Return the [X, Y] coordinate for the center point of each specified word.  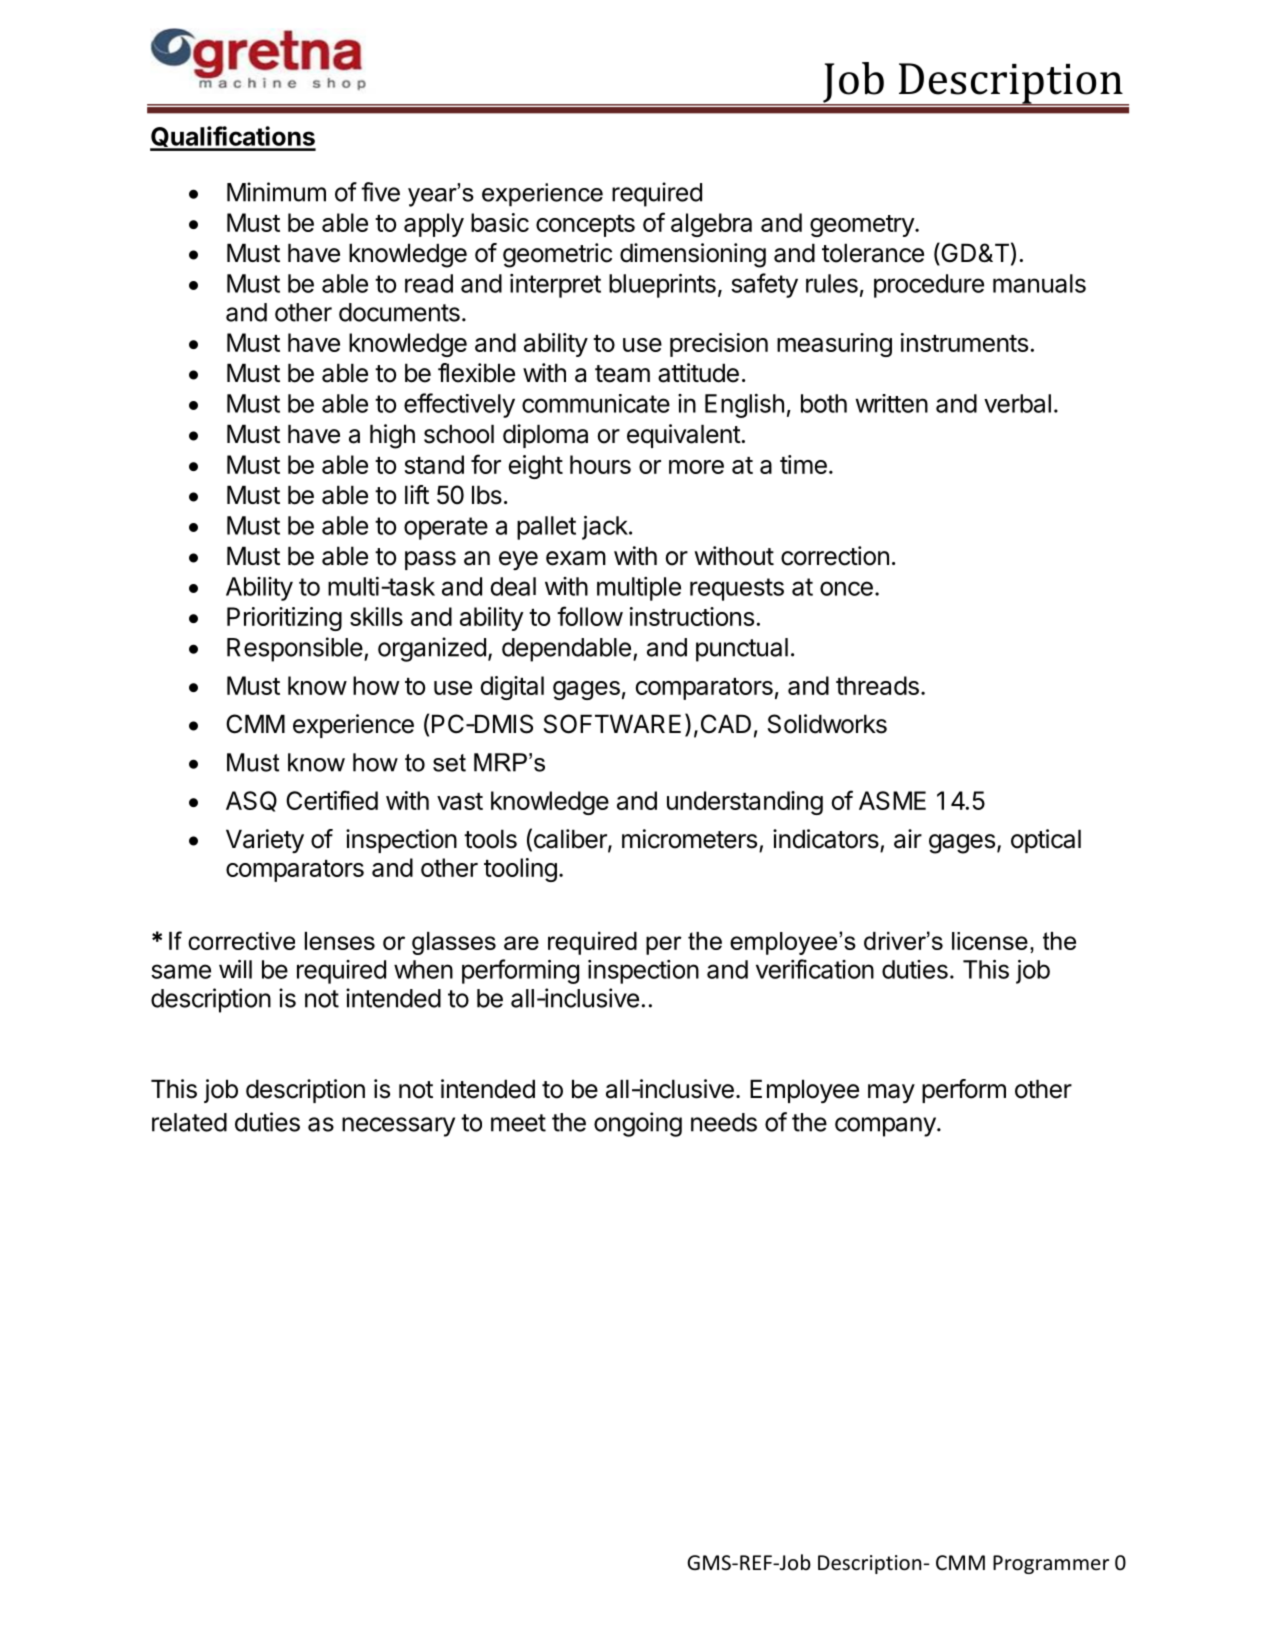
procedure [929, 286]
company [886, 1127]
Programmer [1051, 1564]
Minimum [276, 192]
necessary [398, 1127]
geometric [557, 255]
